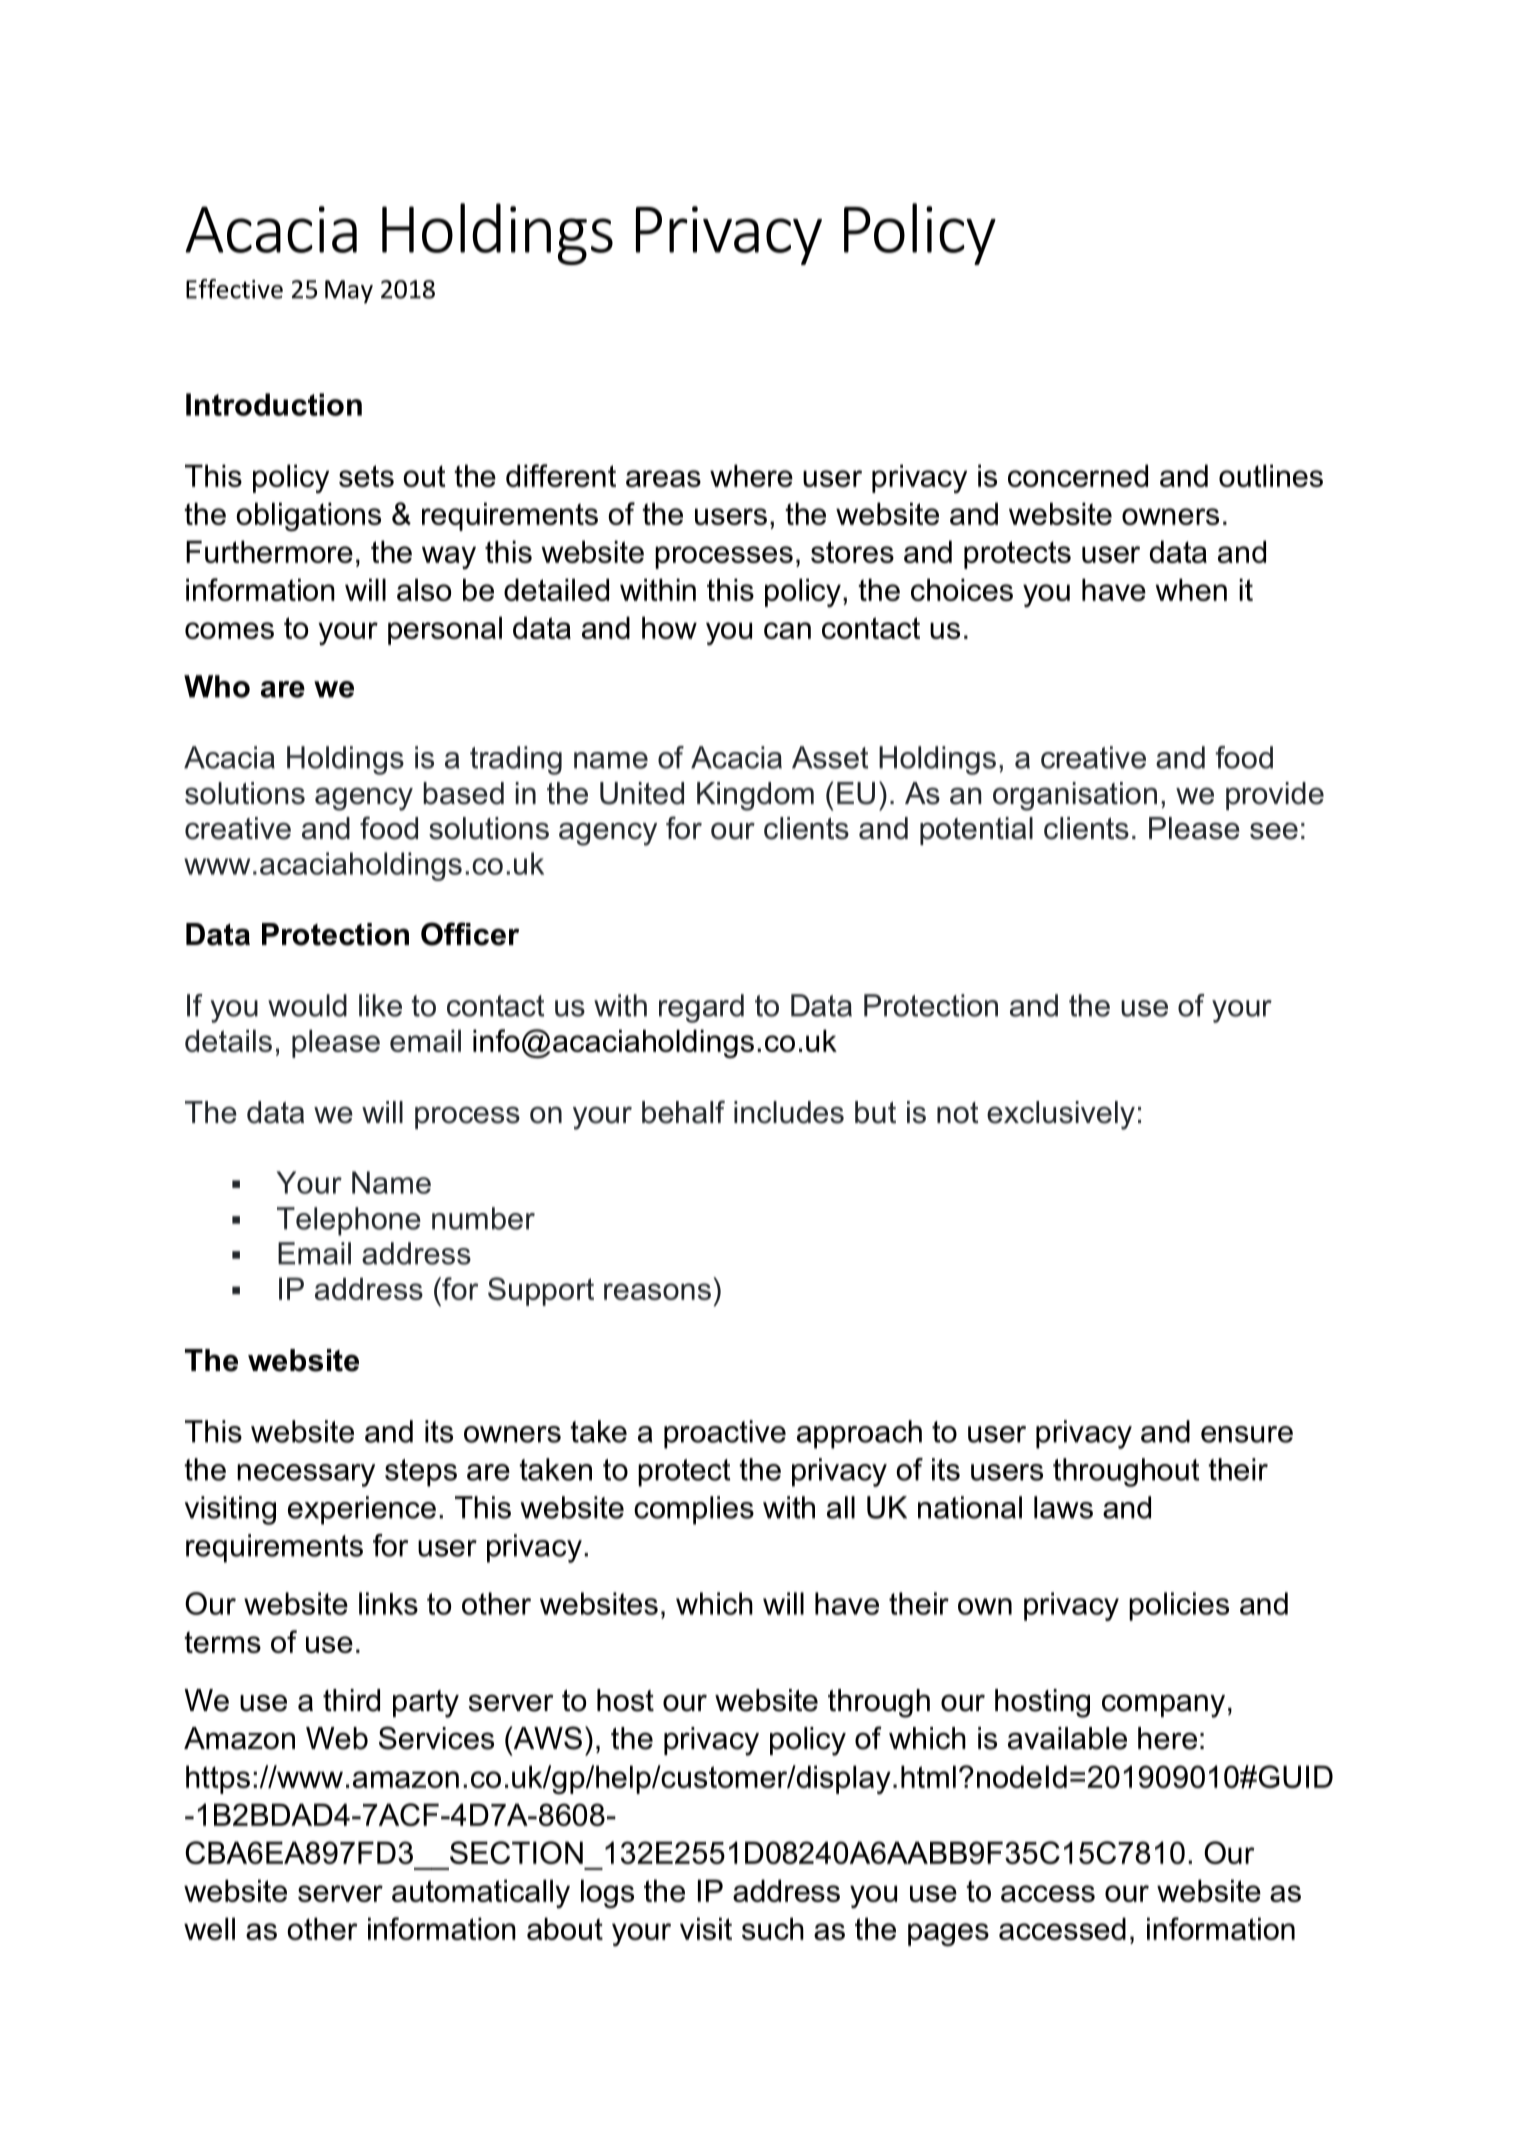  Describe the element at coordinates (663, 478) in the page. I see `areas` at that location.
